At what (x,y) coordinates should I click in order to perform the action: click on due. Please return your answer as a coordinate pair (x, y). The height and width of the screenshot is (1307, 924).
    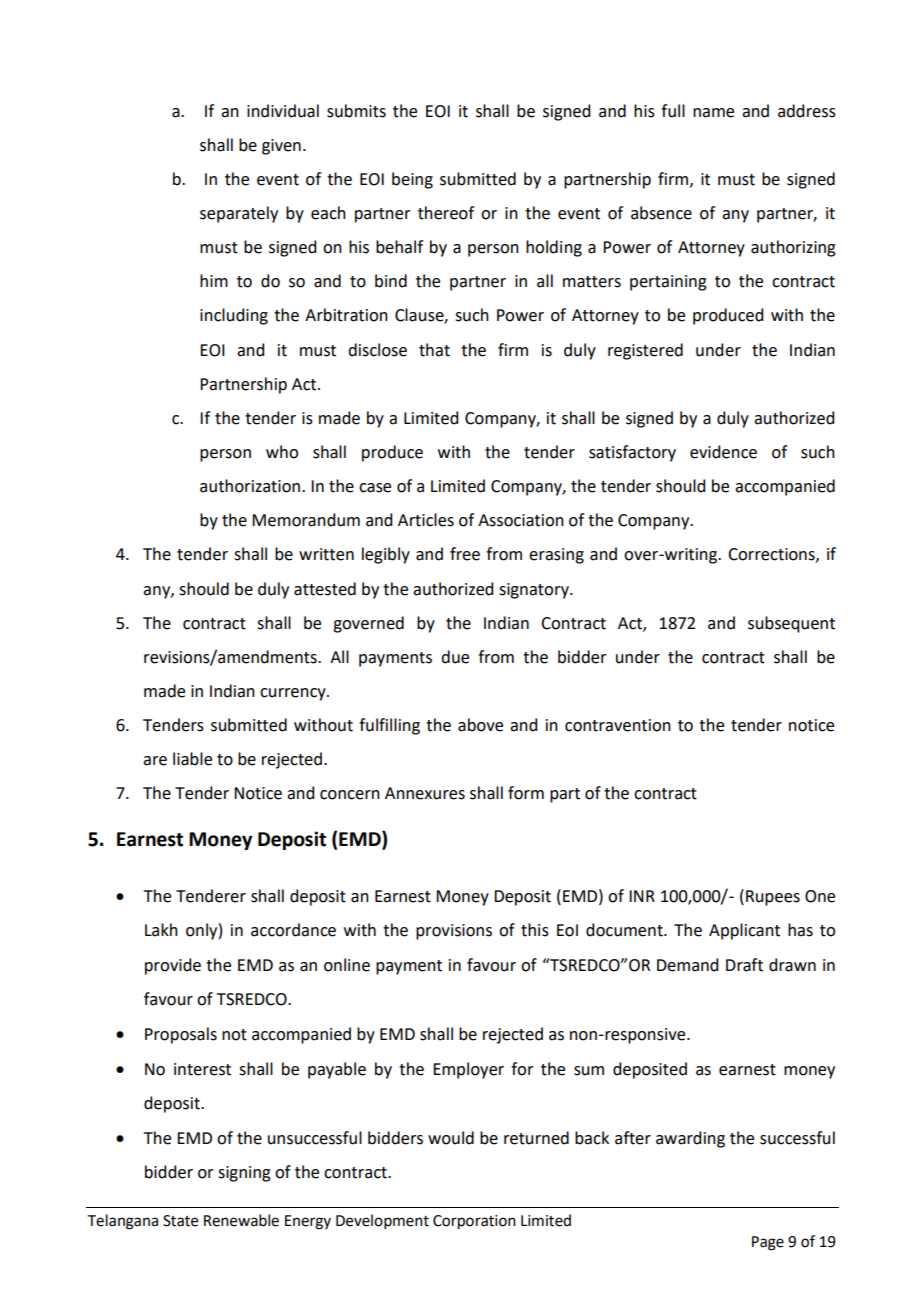
    Looking at the image, I should click on (455, 657).
